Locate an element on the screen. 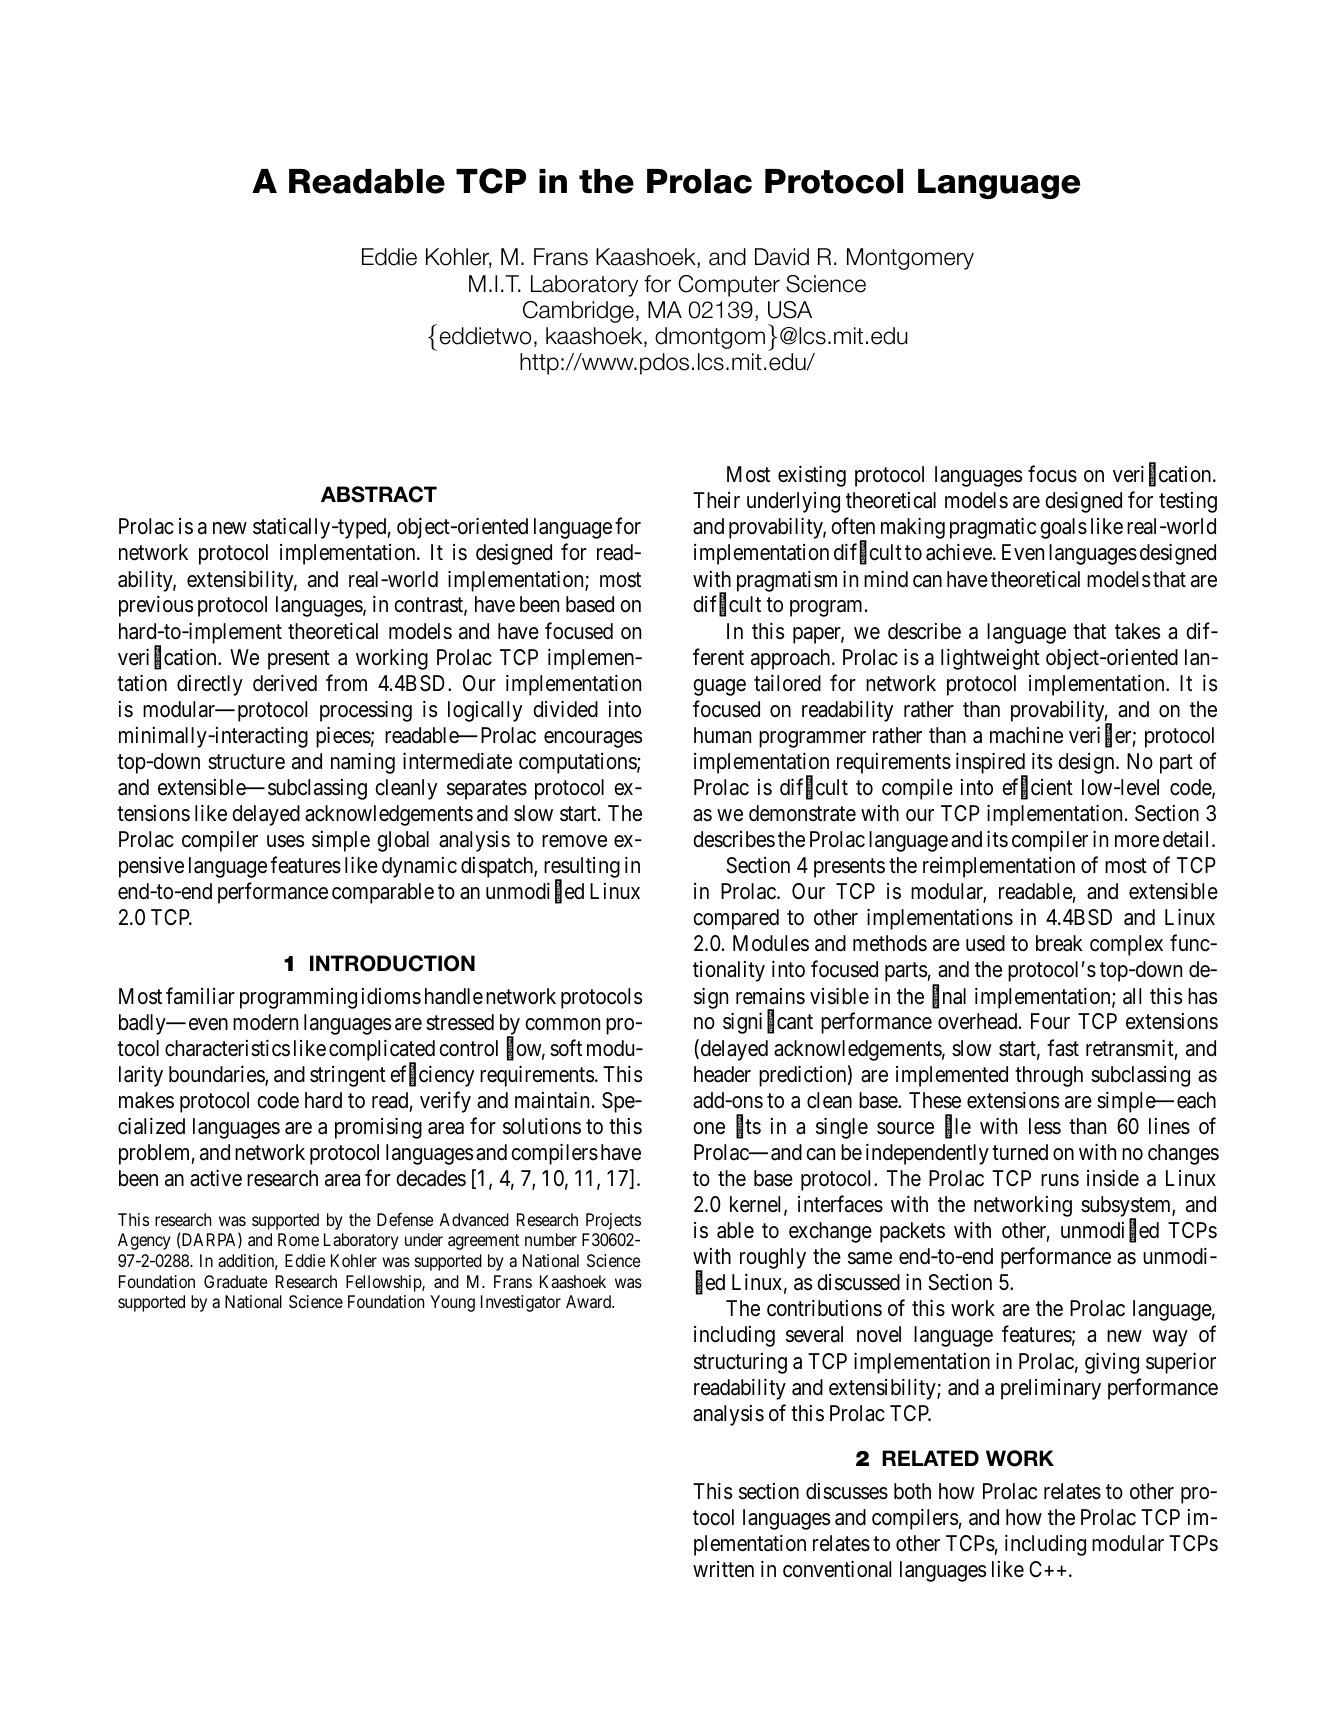 The width and height of the screenshot is (1334, 1727). human is located at coordinates (722, 735).
